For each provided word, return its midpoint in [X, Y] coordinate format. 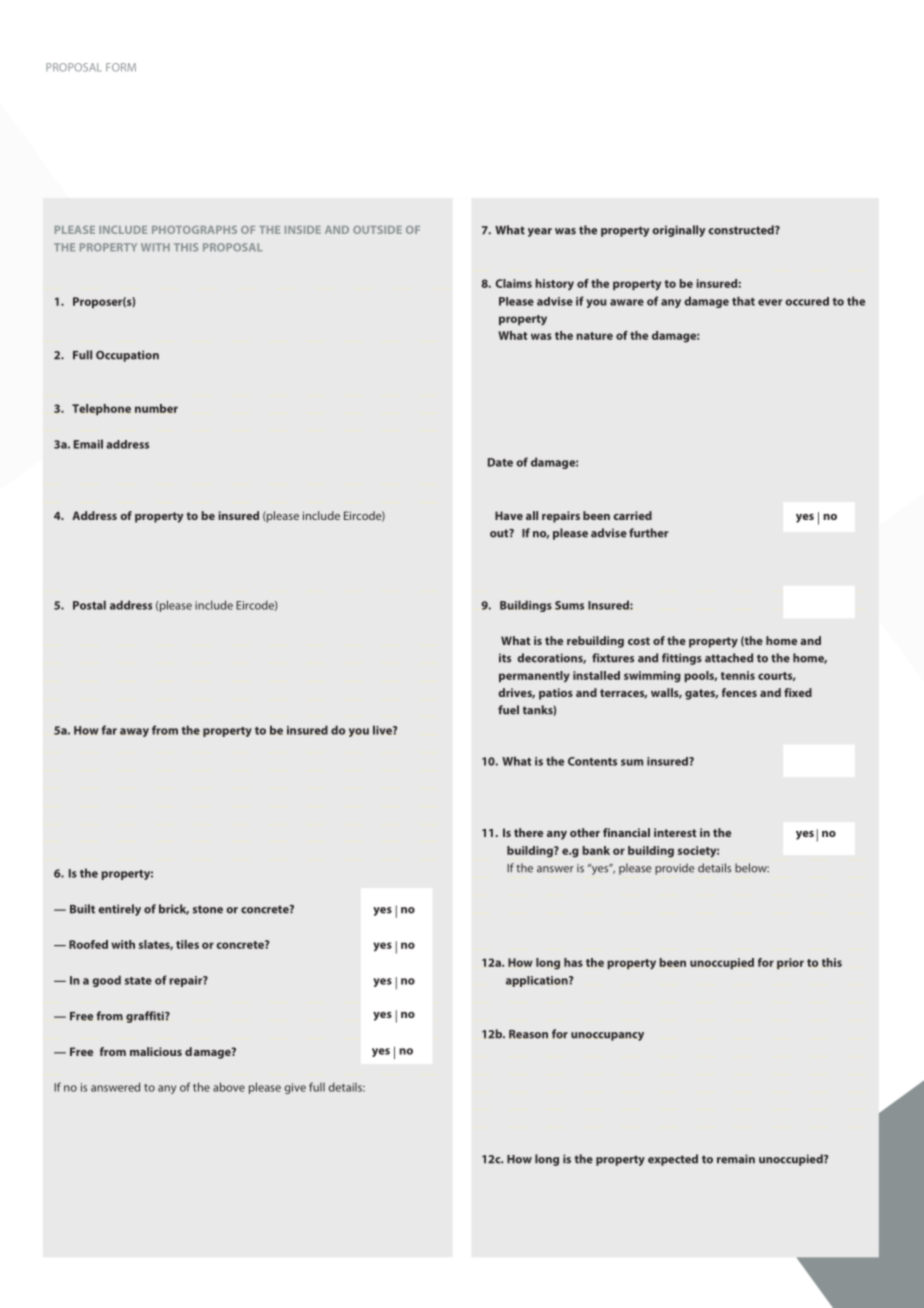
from [165, 730]
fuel [508, 710]
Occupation [127, 356]
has [573, 962]
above [229, 1087]
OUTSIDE [377, 230]
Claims [513, 283]
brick [174, 909]
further [648, 533]
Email [88, 444]
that [743, 301]
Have [509, 515]
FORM [121, 67]
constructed [742, 230]
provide [674, 869]
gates [701, 694]
